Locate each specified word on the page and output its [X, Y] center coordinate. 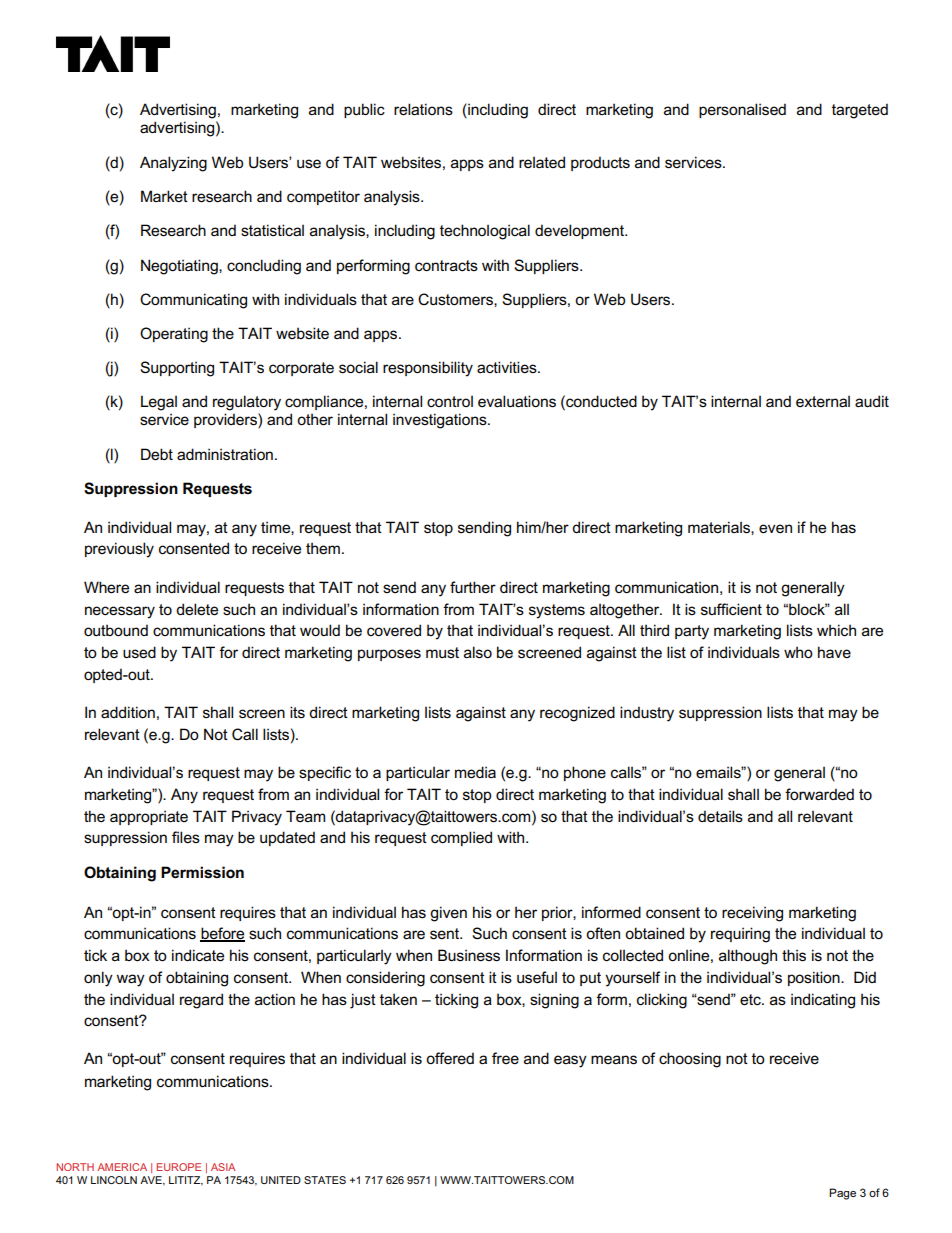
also [478, 652]
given [448, 914]
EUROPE [178, 1167]
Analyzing [173, 164]
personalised [742, 110]
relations [423, 109]
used [139, 652]
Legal [159, 403]
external [823, 401]
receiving [752, 914]
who [798, 652]
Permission [202, 872]
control [450, 401]
